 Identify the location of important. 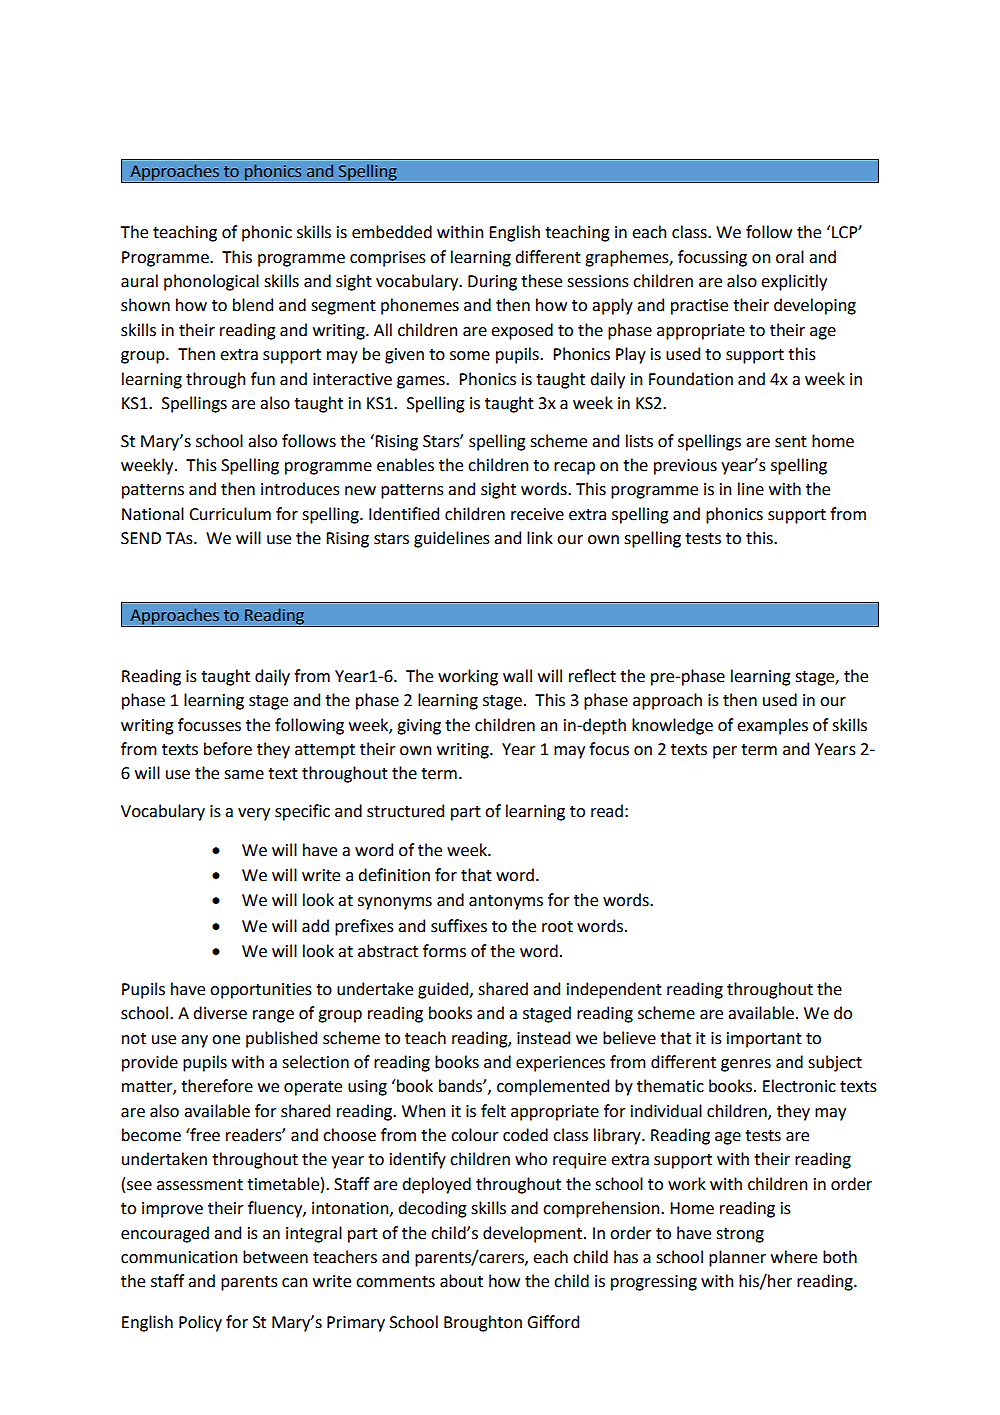
(764, 1040).
